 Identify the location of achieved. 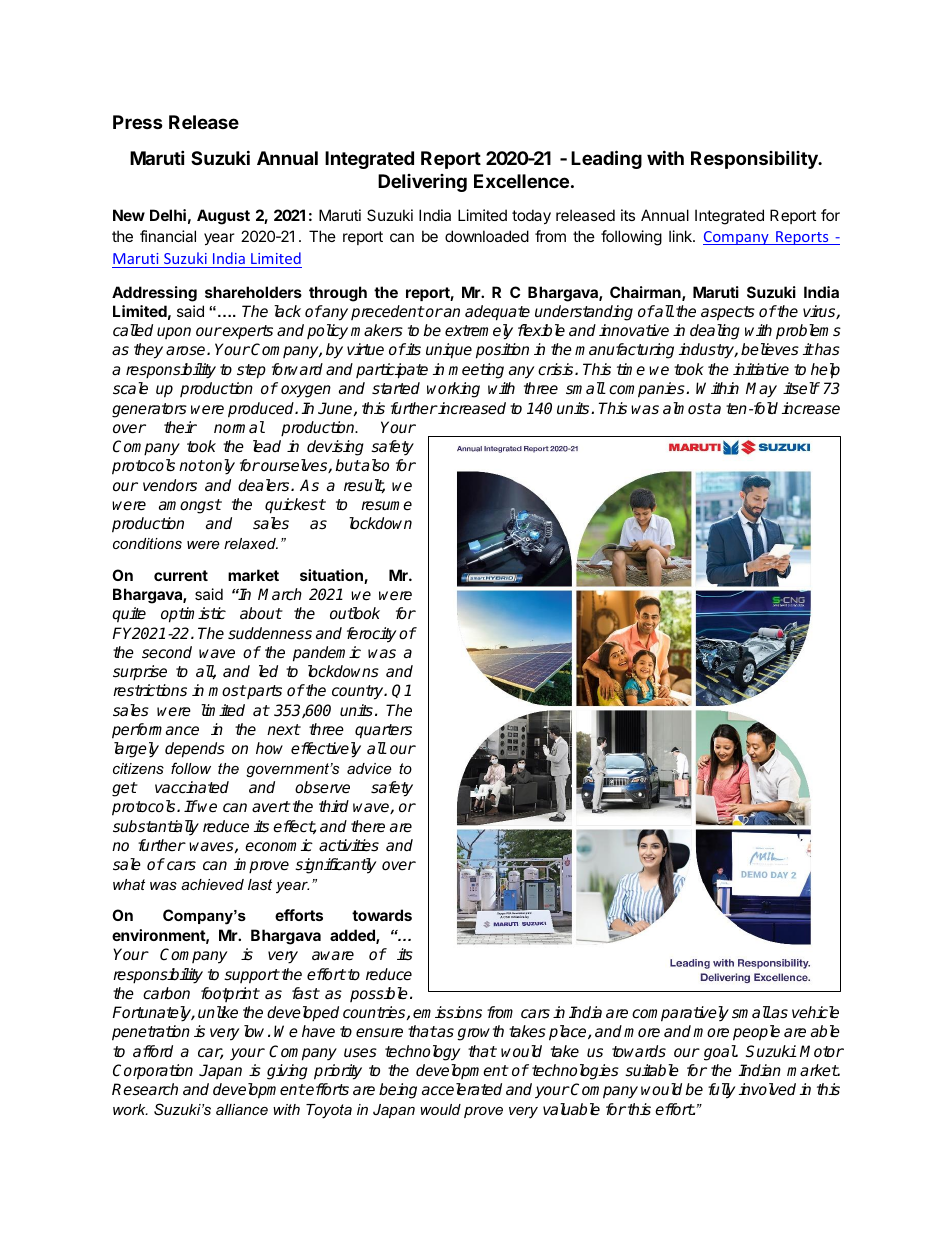
(212, 884).
